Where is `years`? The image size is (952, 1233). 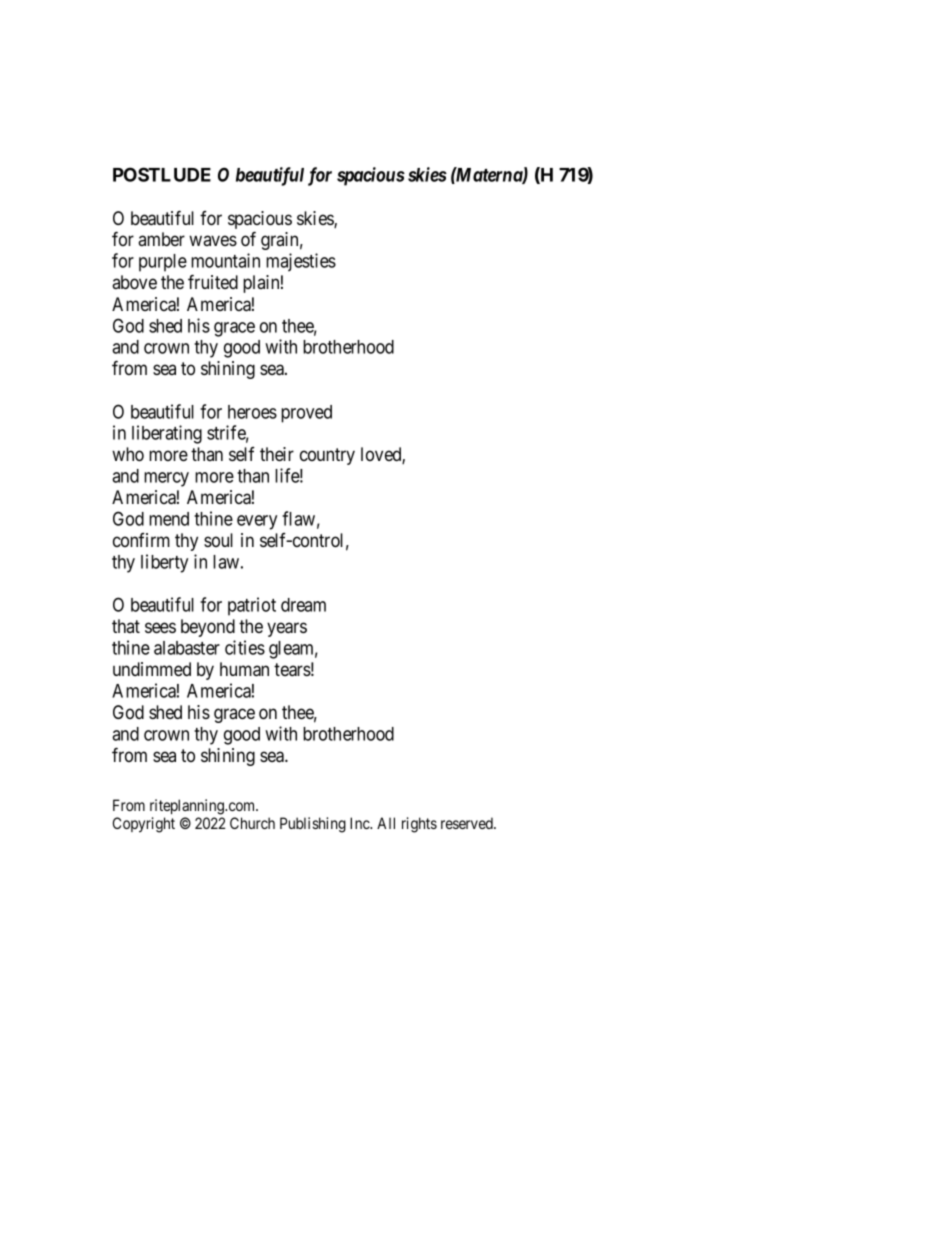
years is located at coordinates (287, 629).
